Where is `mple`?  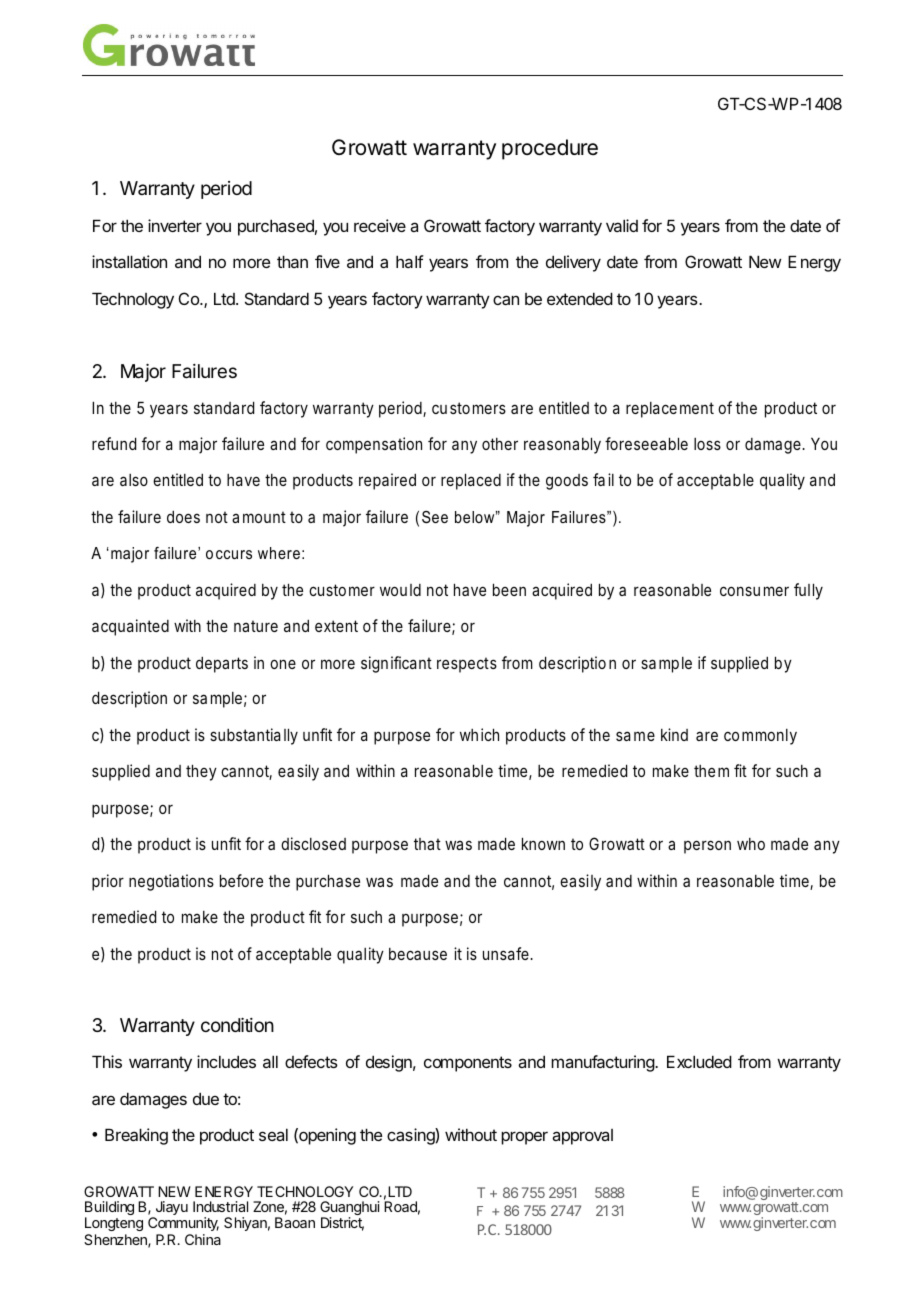 mple is located at coordinates (226, 700).
